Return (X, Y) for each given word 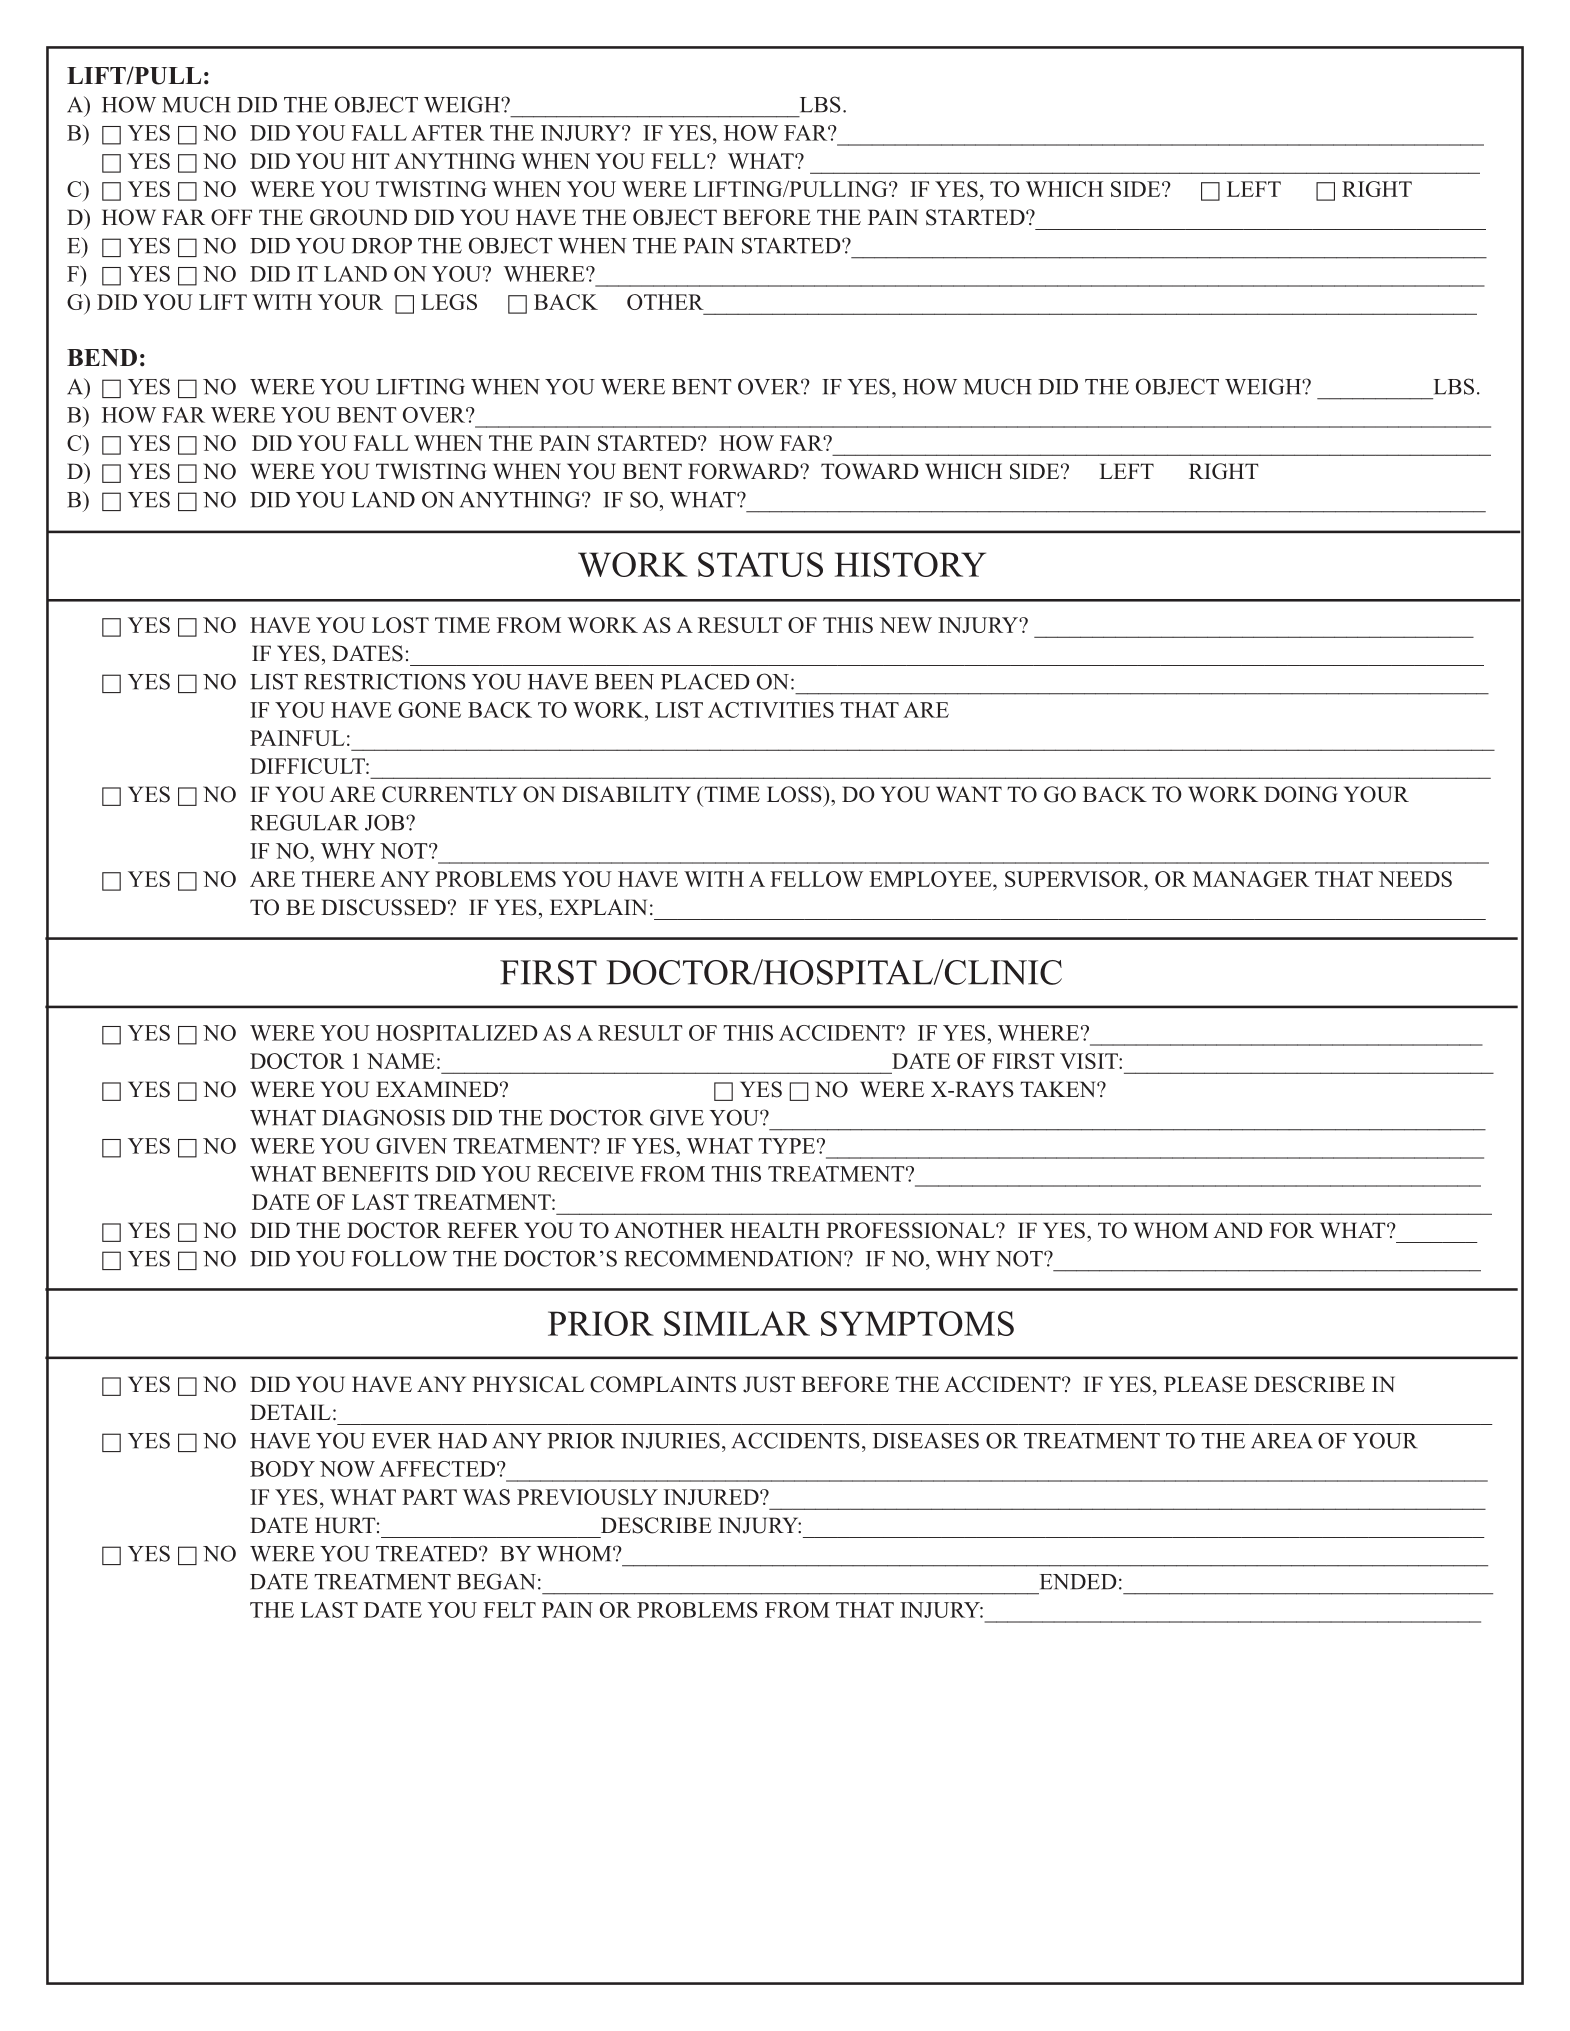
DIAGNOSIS (383, 1117)
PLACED (705, 681)
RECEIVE (585, 1174)
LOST (400, 625)
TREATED (426, 1554)
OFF (231, 217)
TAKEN (1059, 1089)
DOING (1301, 794)
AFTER (447, 133)
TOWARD (870, 471)
